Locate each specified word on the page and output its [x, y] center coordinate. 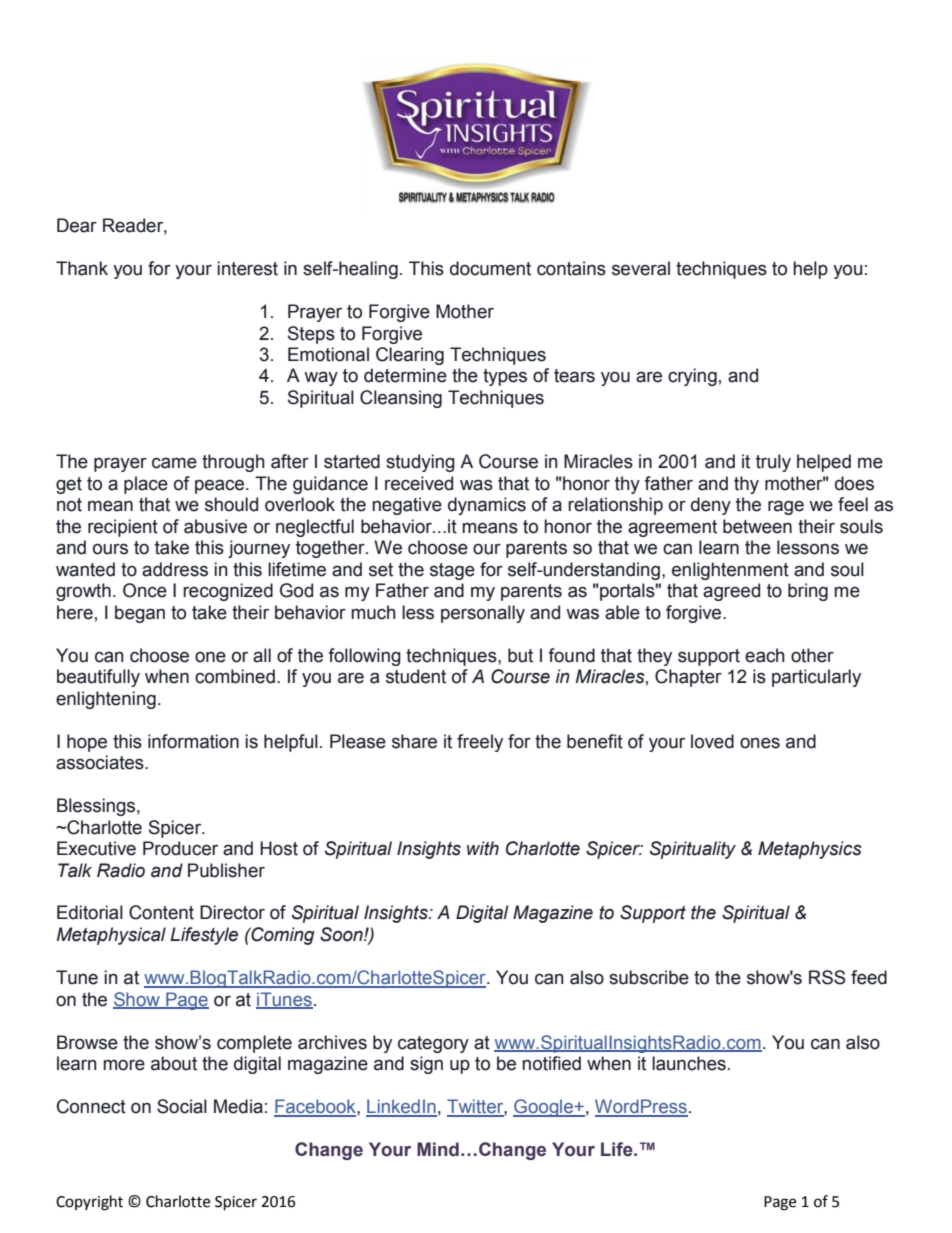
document [490, 268]
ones [760, 743]
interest [247, 268]
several [641, 268]
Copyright [89, 1203]
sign [426, 1065]
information [193, 741]
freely [480, 743]
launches [689, 1063]
